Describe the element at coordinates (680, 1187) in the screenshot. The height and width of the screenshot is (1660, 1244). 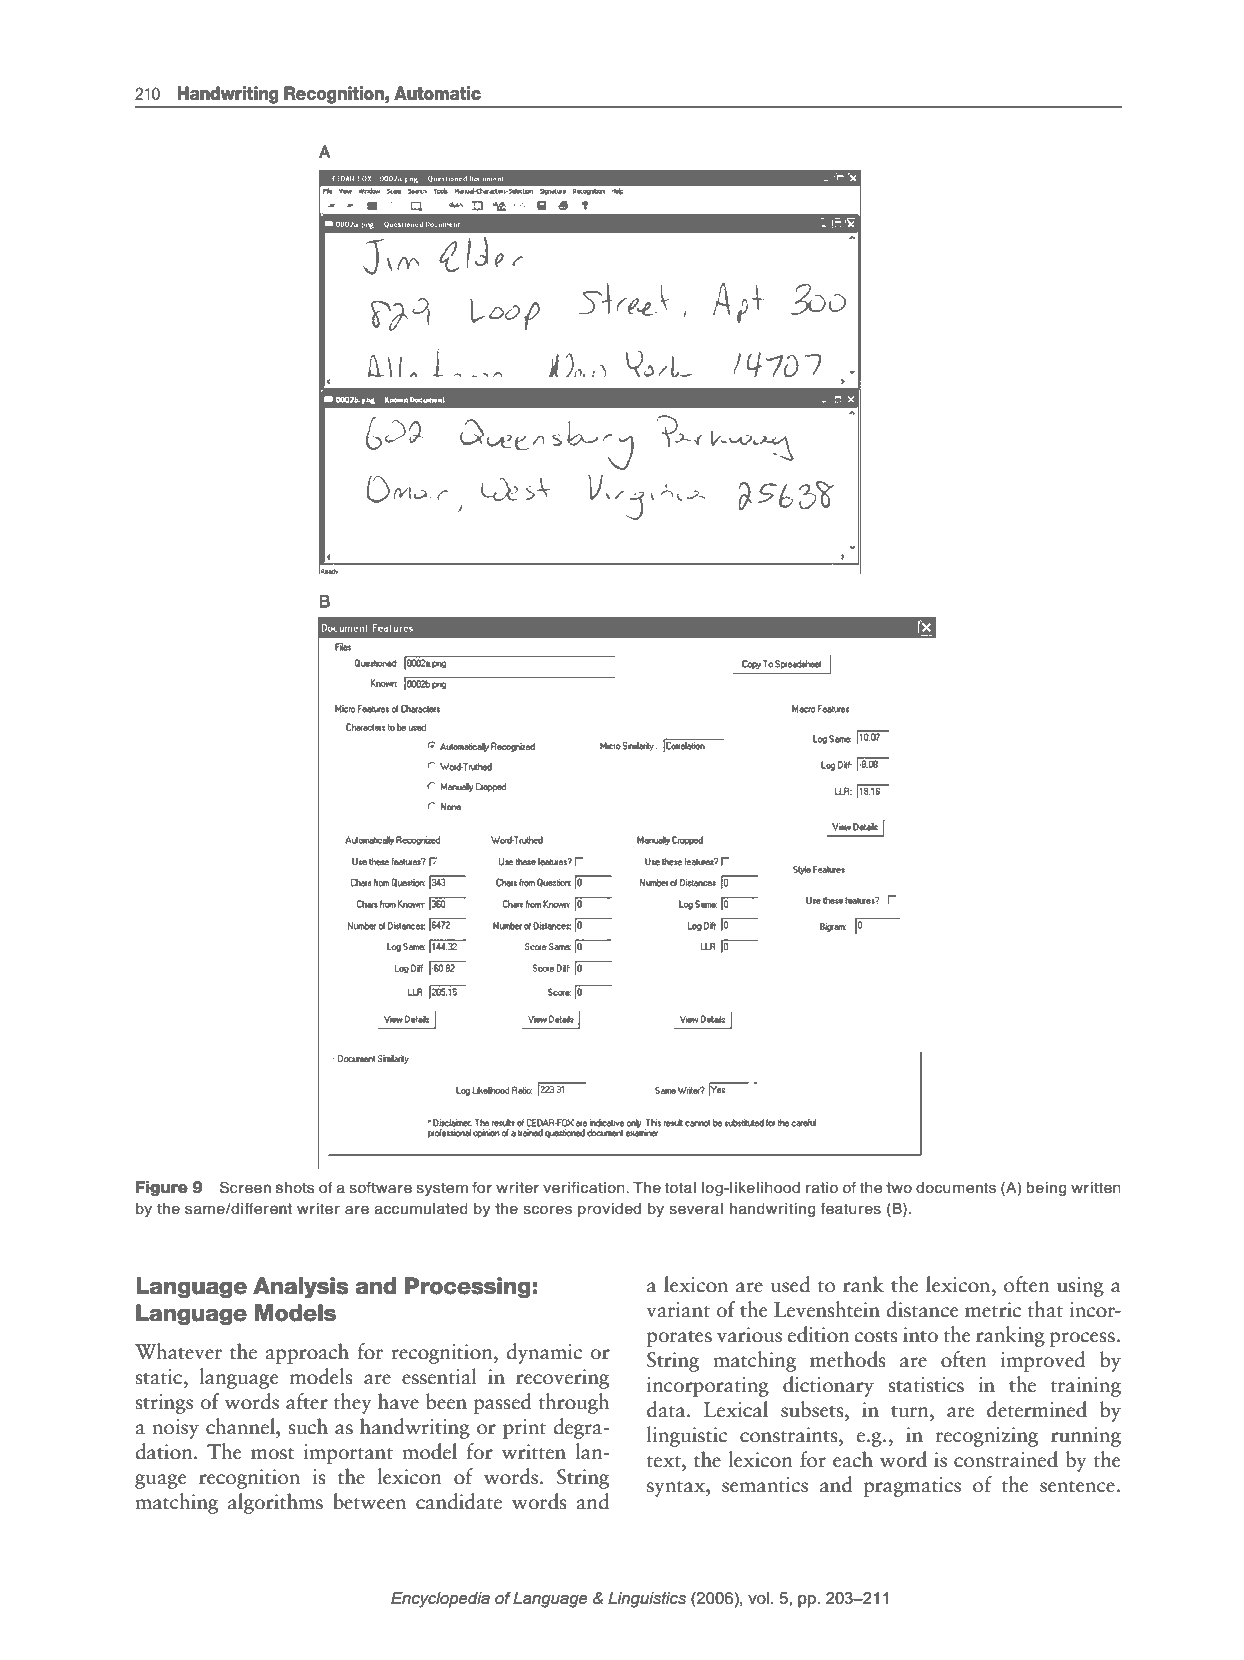
I see `total` at that location.
